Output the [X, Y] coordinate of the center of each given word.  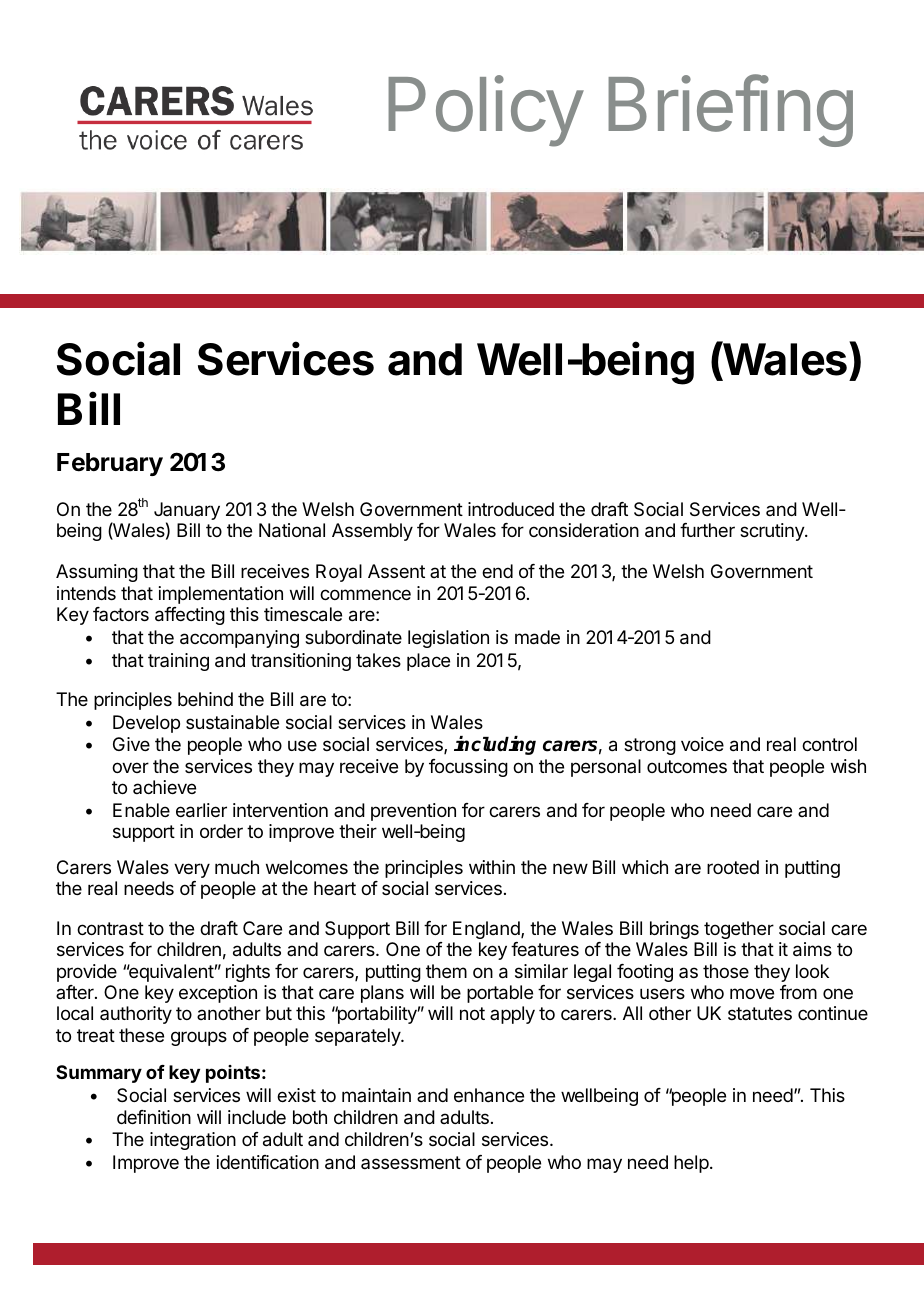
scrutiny [773, 532]
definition [154, 1117]
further [707, 530]
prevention [413, 812]
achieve [164, 787]
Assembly [372, 532]
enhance [489, 1095]
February [110, 464]
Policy [485, 111]
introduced [511, 509]
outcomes [687, 766]
